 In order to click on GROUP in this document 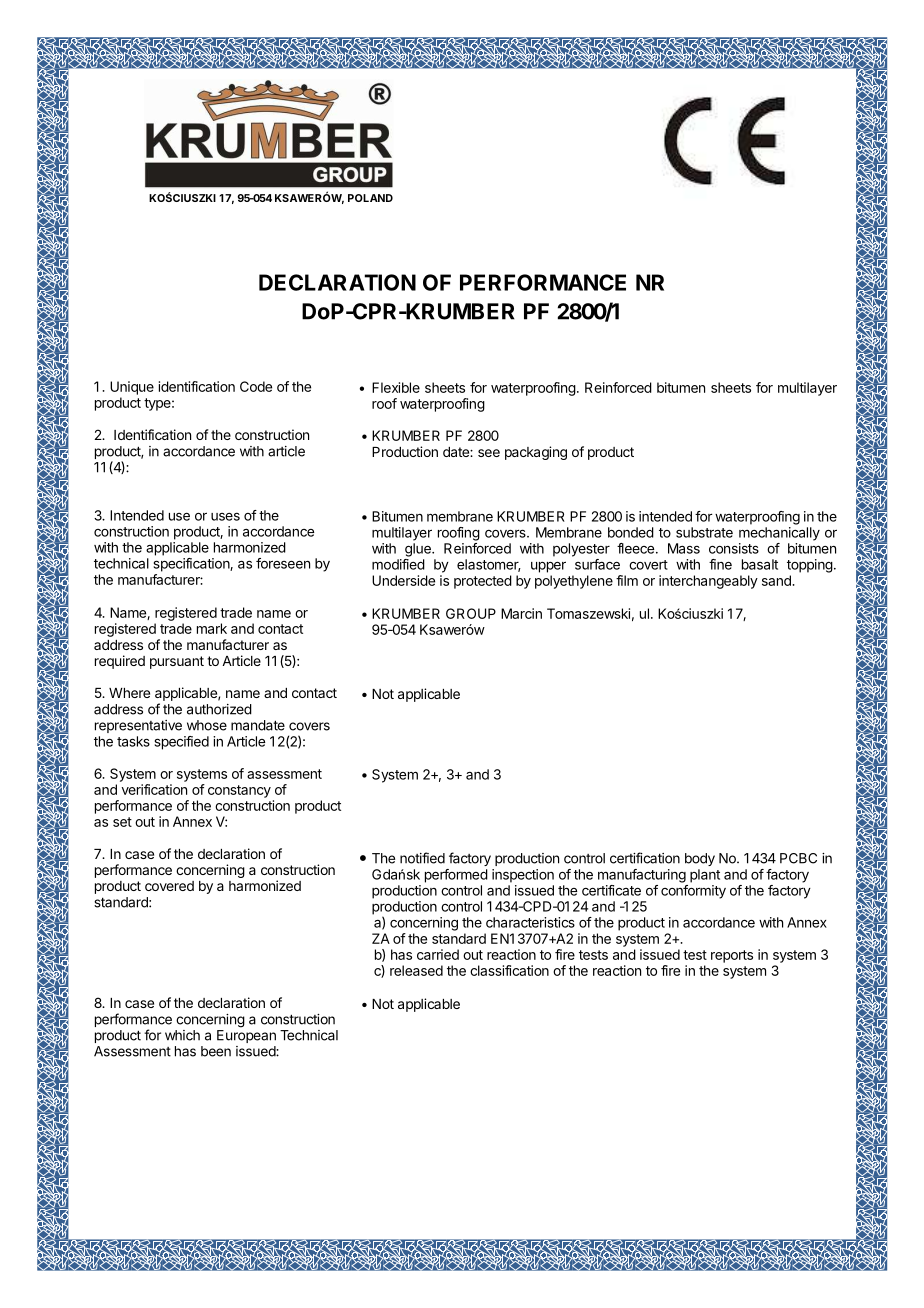, I will do `click(471, 613)`.
